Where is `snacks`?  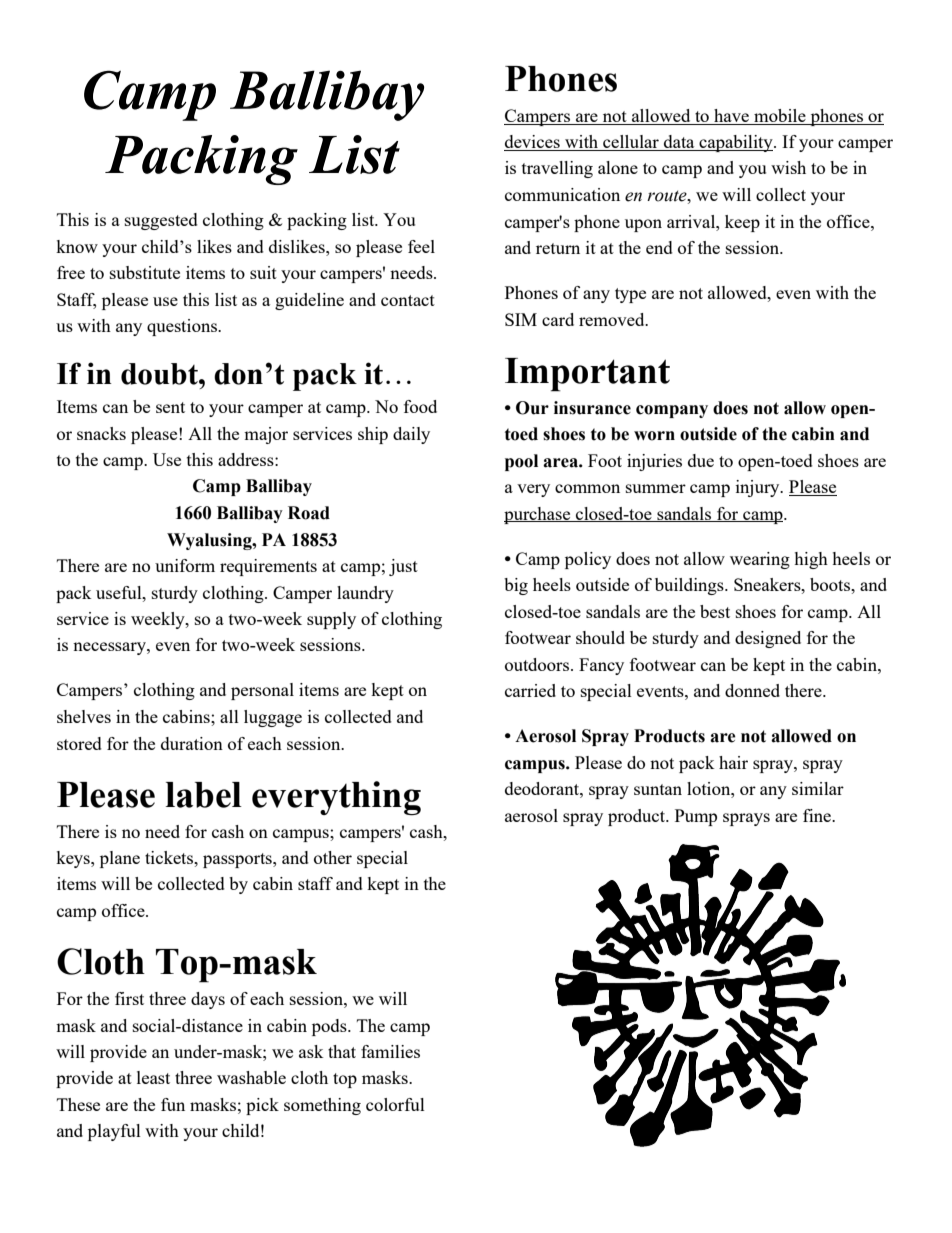 snacks is located at coordinates (101, 433).
